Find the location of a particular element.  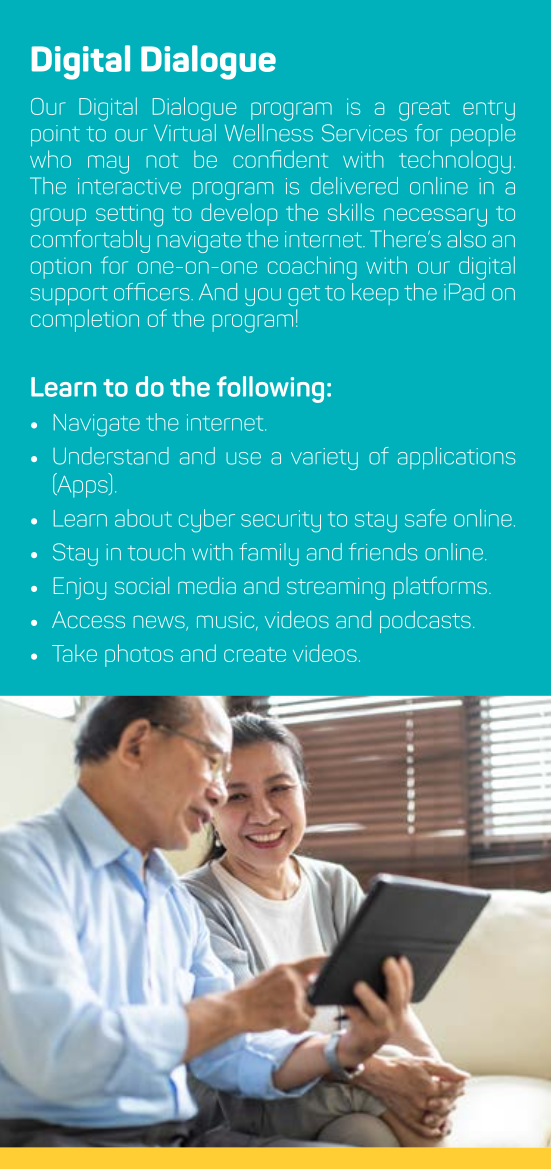

also is located at coordinates (466, 239).
